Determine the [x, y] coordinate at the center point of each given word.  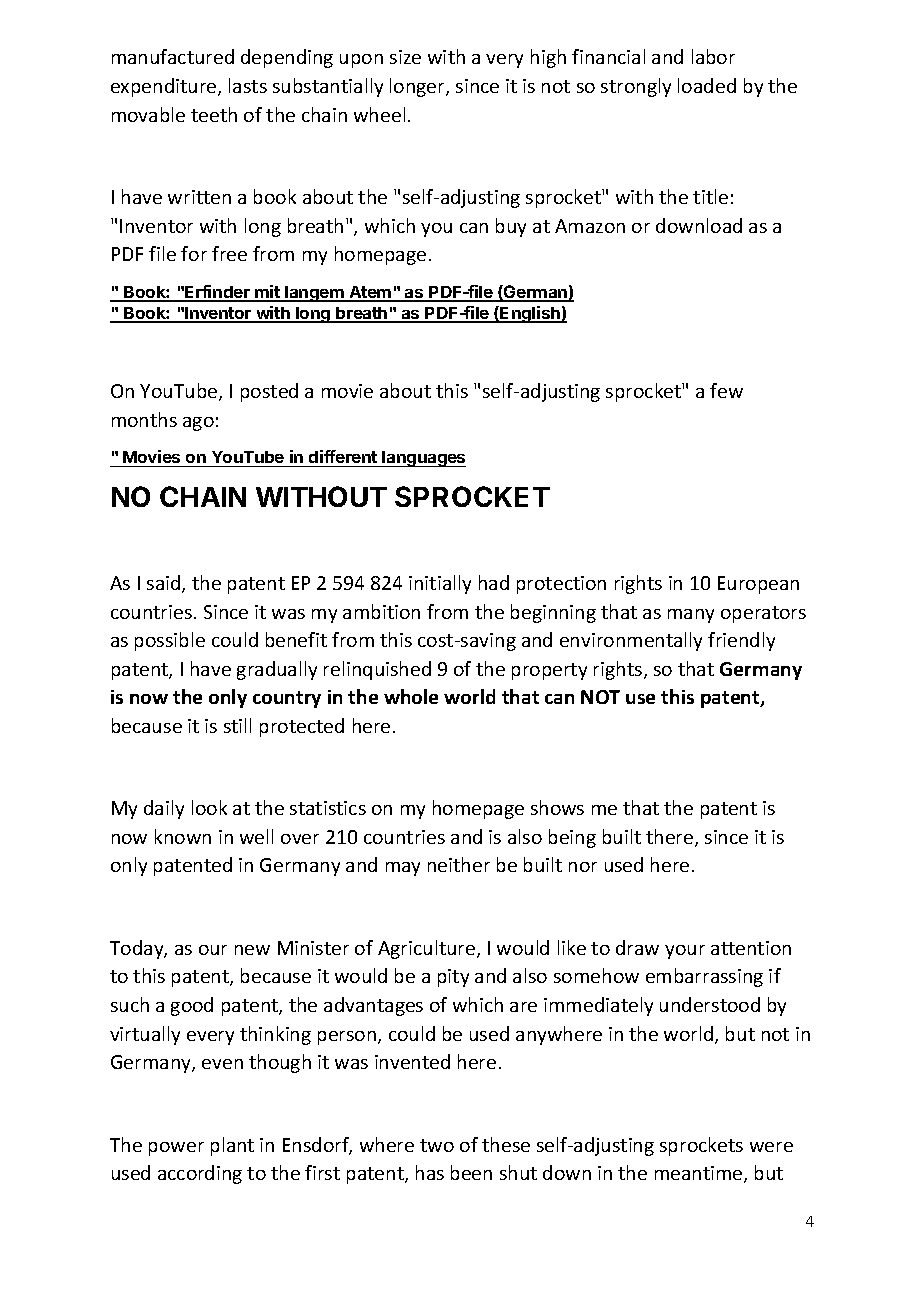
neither [459, 864]
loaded [707, 85]
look [209, 807]
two [437, 1145]
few [726, 390]
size [405, 57]
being [572, 838]
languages [423, 459]
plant [232, 1146]
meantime [700, 1174]
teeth [214, 114]
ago [198, 424]
